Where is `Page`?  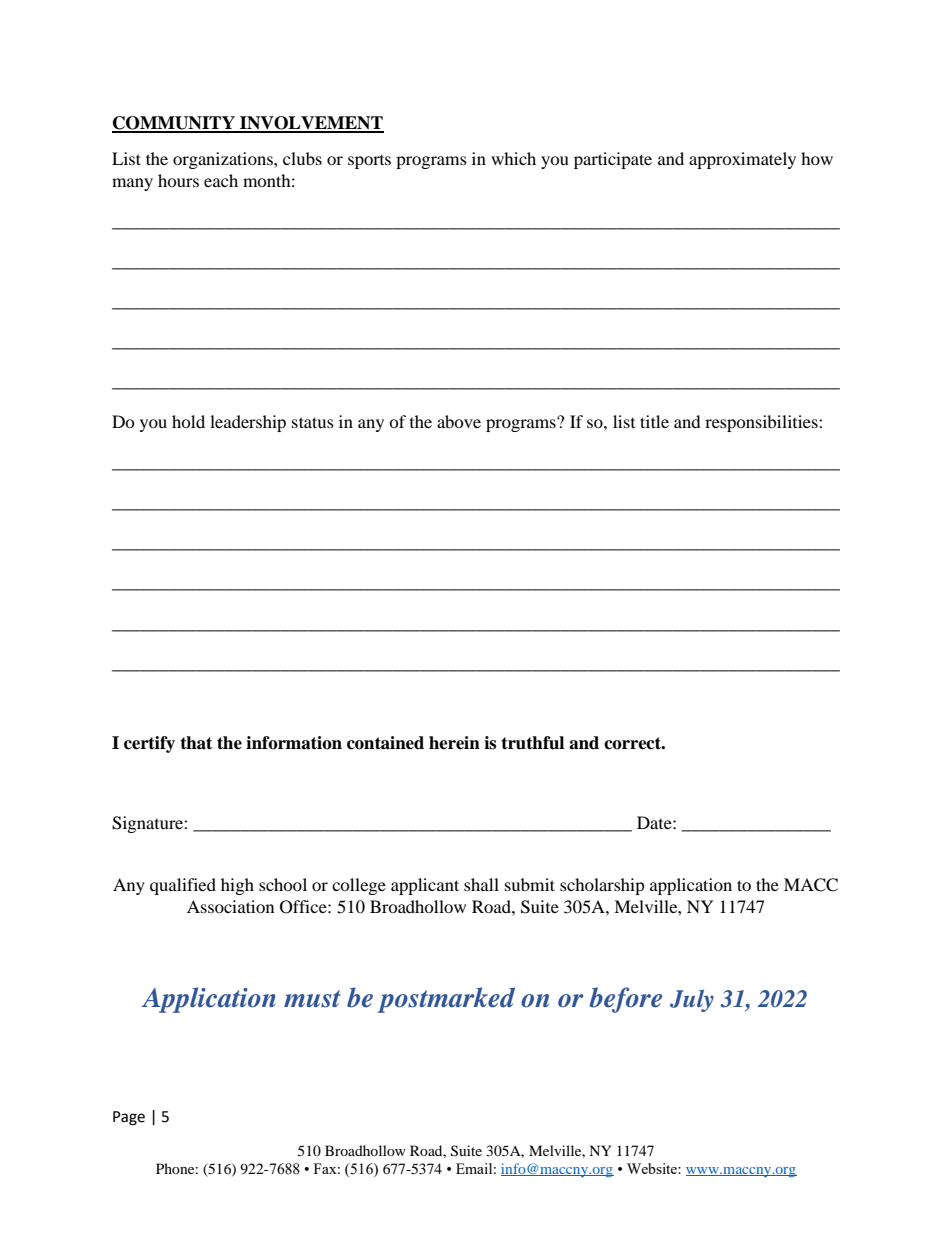 Page is located at coordinates (129, 1118).
